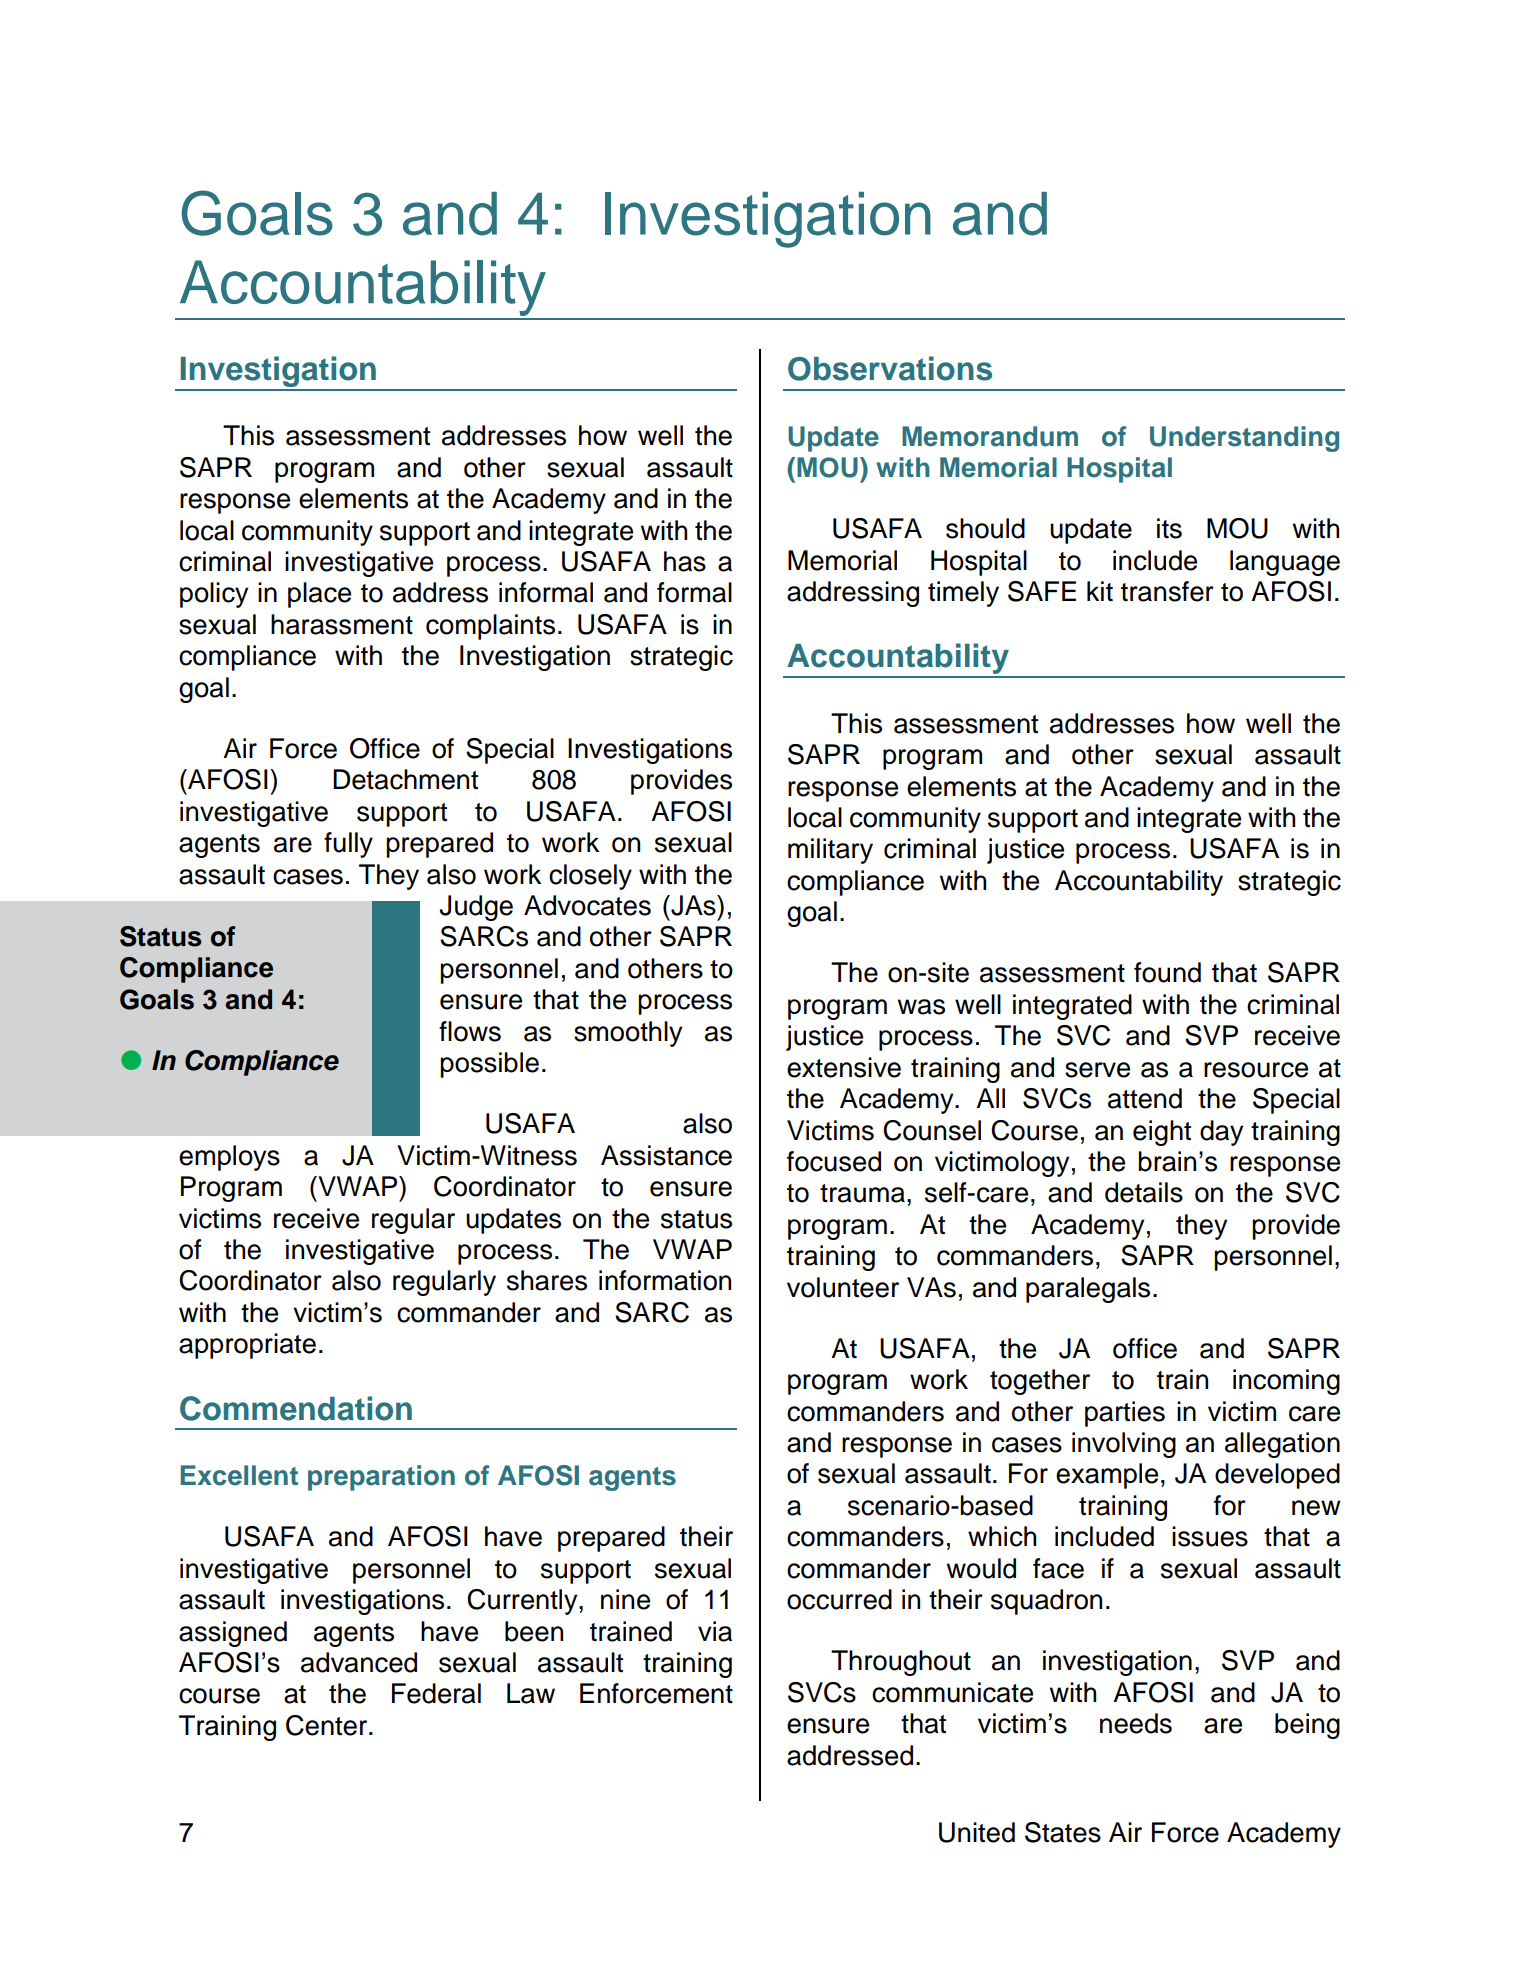 This screenshot has height=1967, width=1520. What do you see at coordinates (319, 595) in the screenshot?
I see `place` at bounding box center [319, 595].
